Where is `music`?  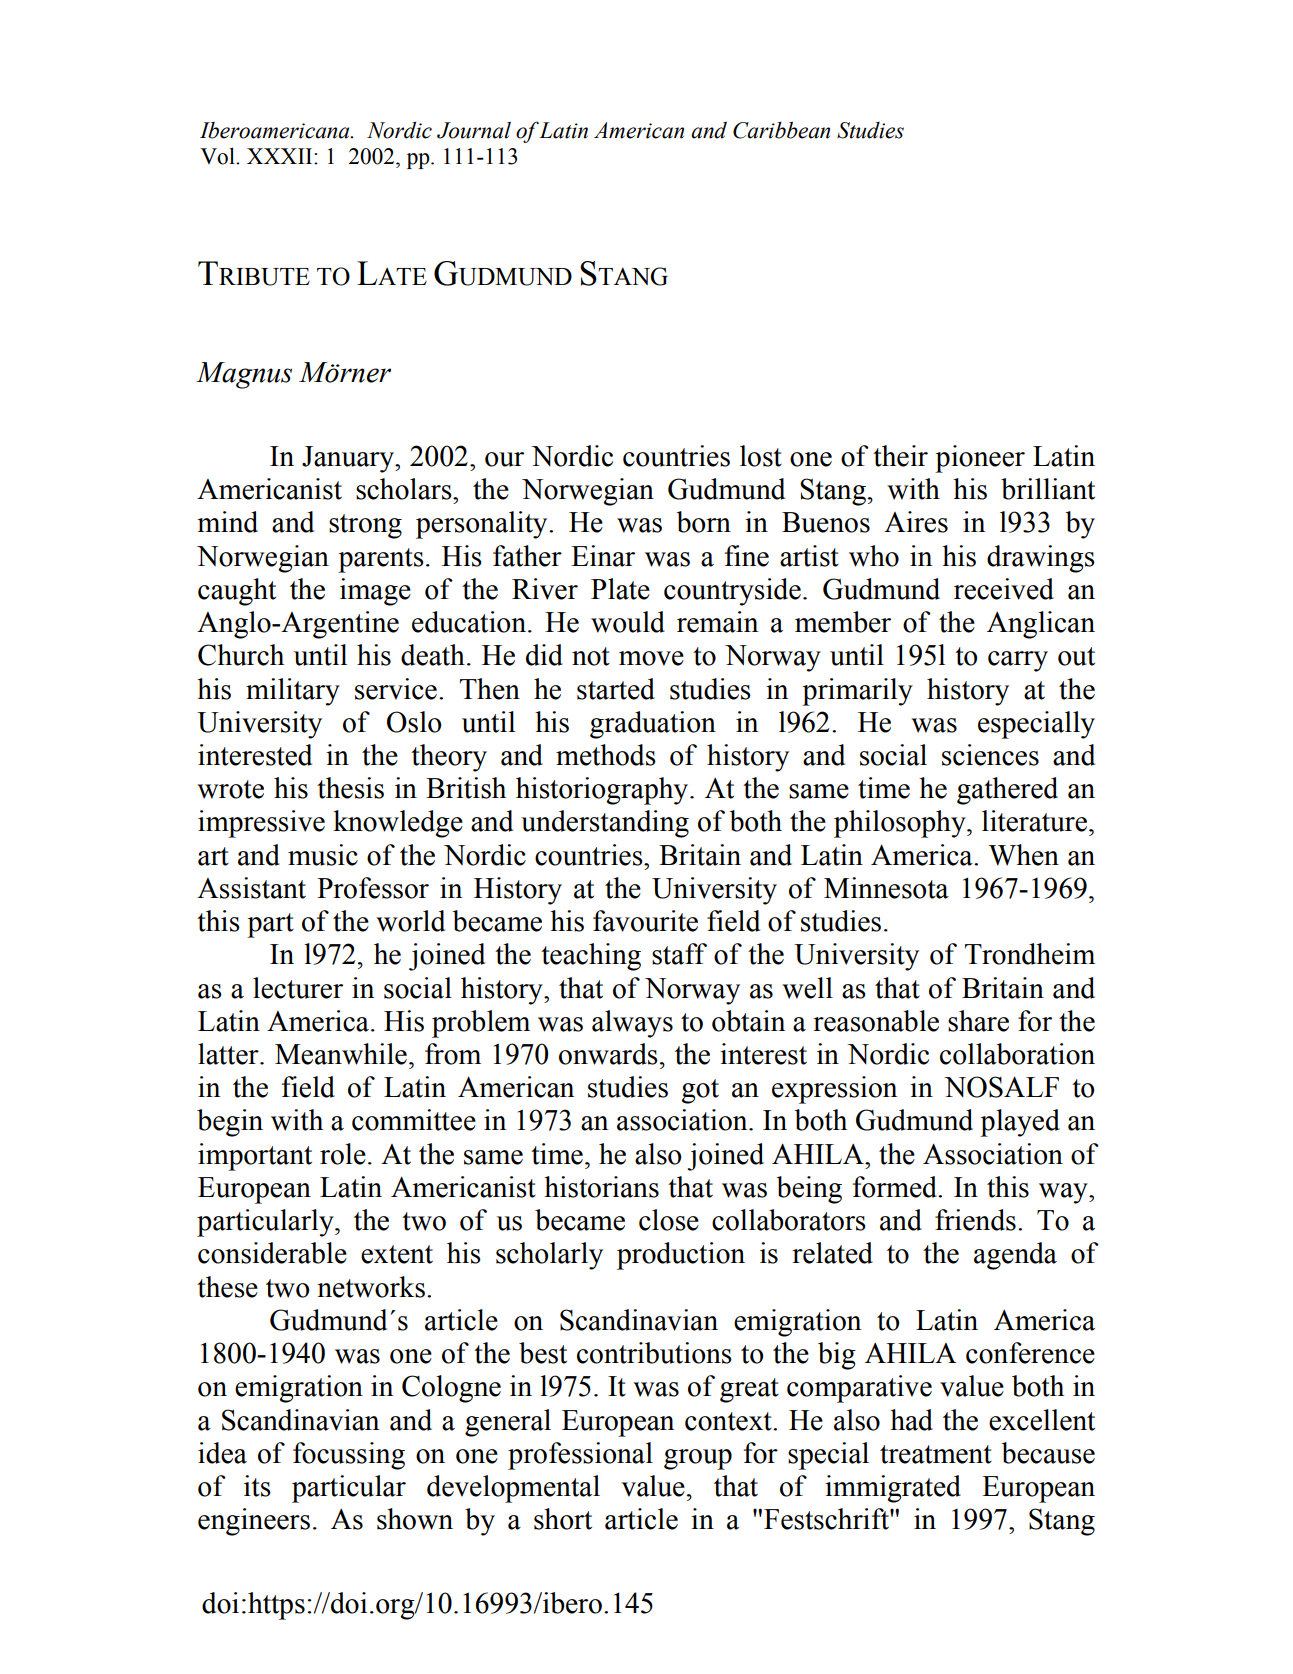 music is located at coordinates (323, 855).
